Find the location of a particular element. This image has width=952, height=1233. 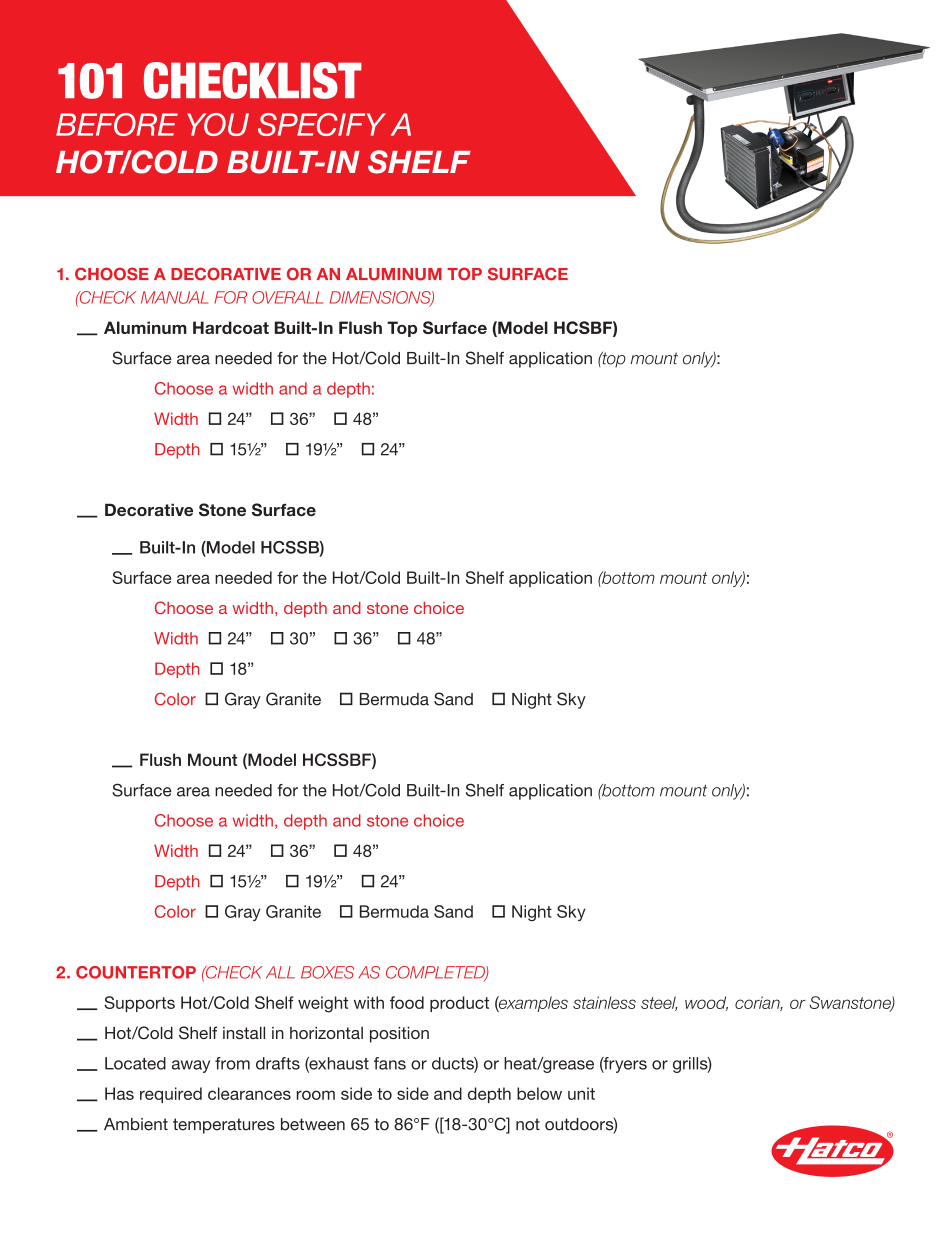

SPECIFY is located at coordinates (322, 124).
